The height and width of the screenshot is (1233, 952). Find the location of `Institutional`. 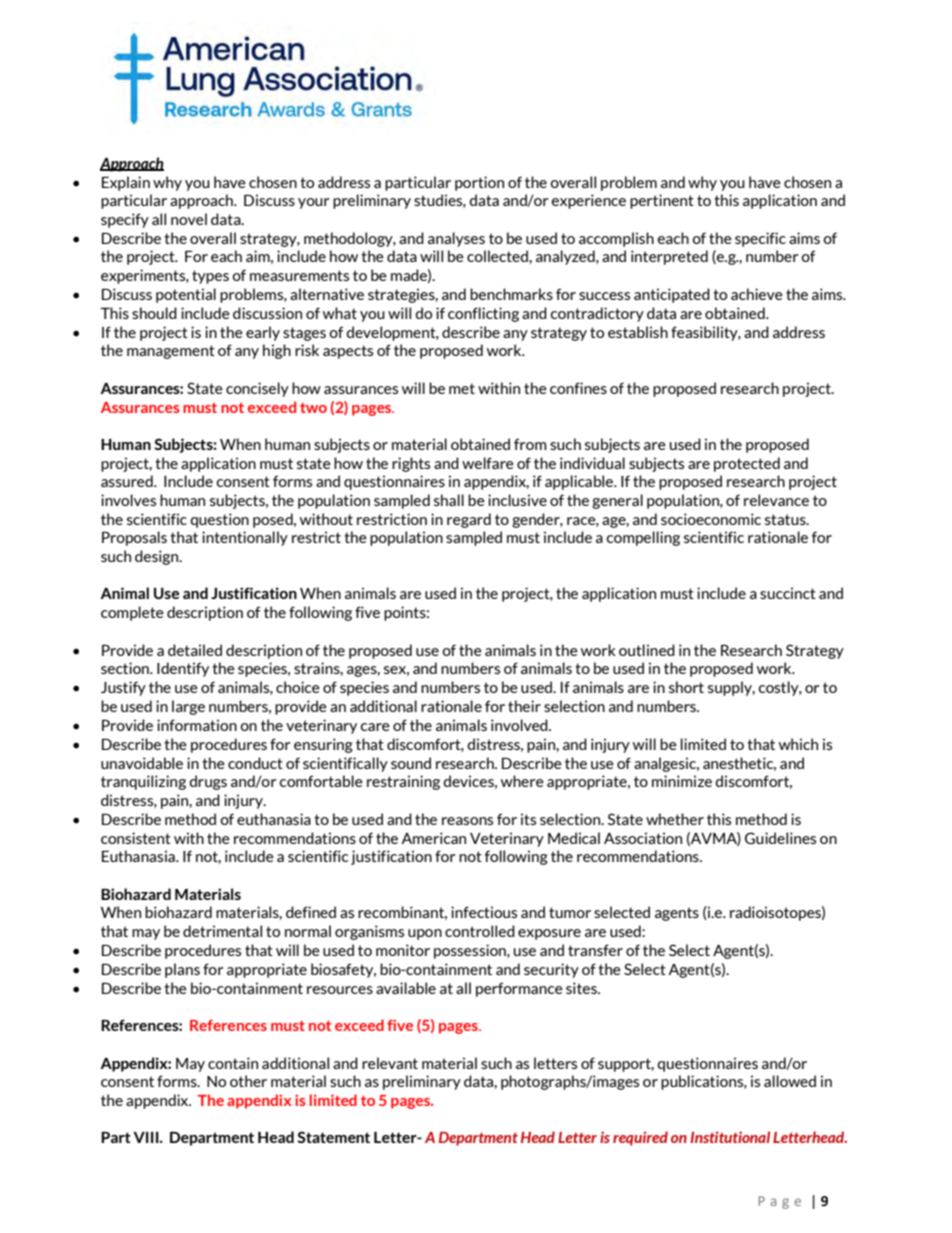

Institutional is located at coordinates (730, 1137).
